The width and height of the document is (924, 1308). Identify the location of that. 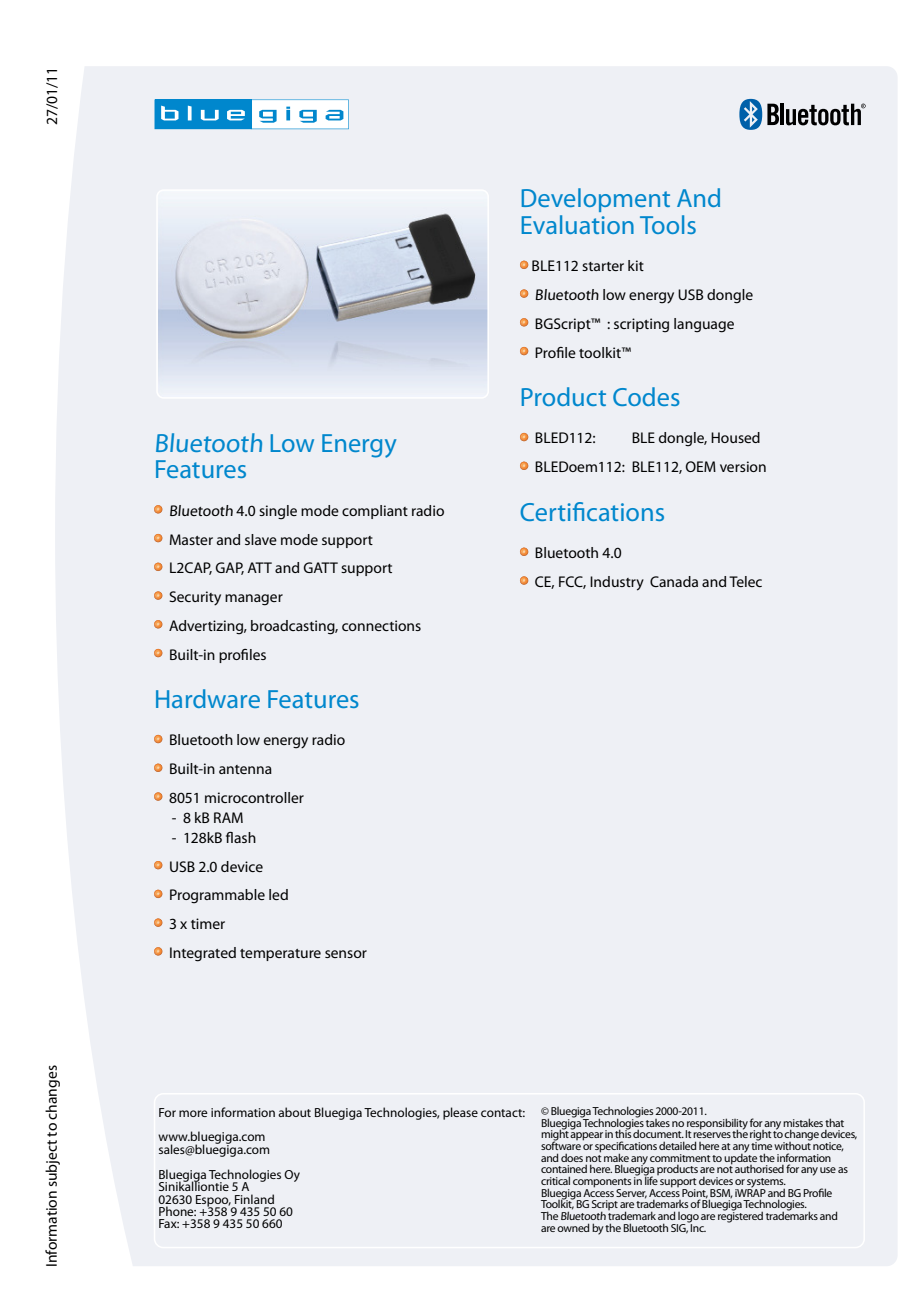
(834, 1122).
